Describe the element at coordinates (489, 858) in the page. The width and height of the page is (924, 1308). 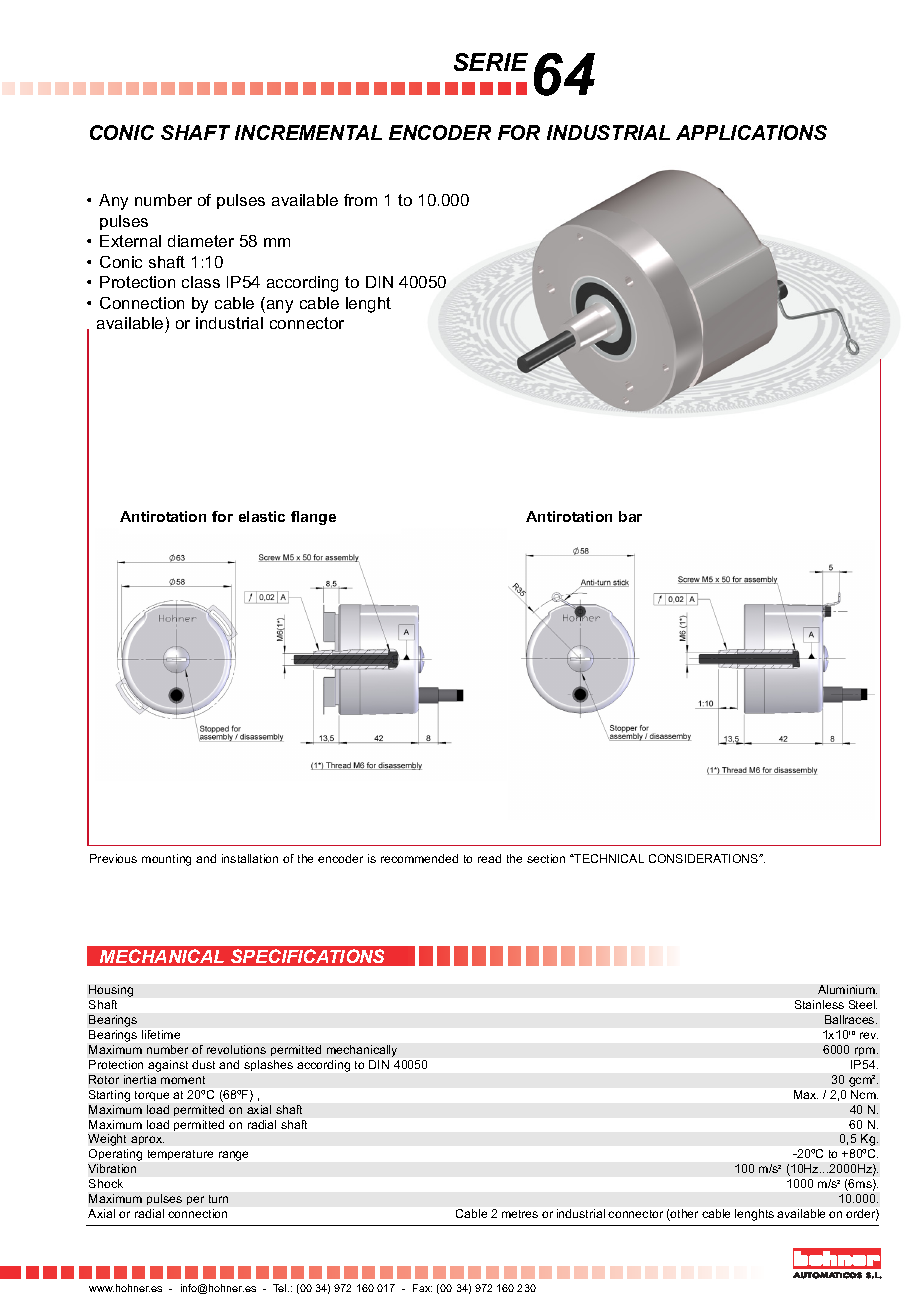
I see `read` at that location.
